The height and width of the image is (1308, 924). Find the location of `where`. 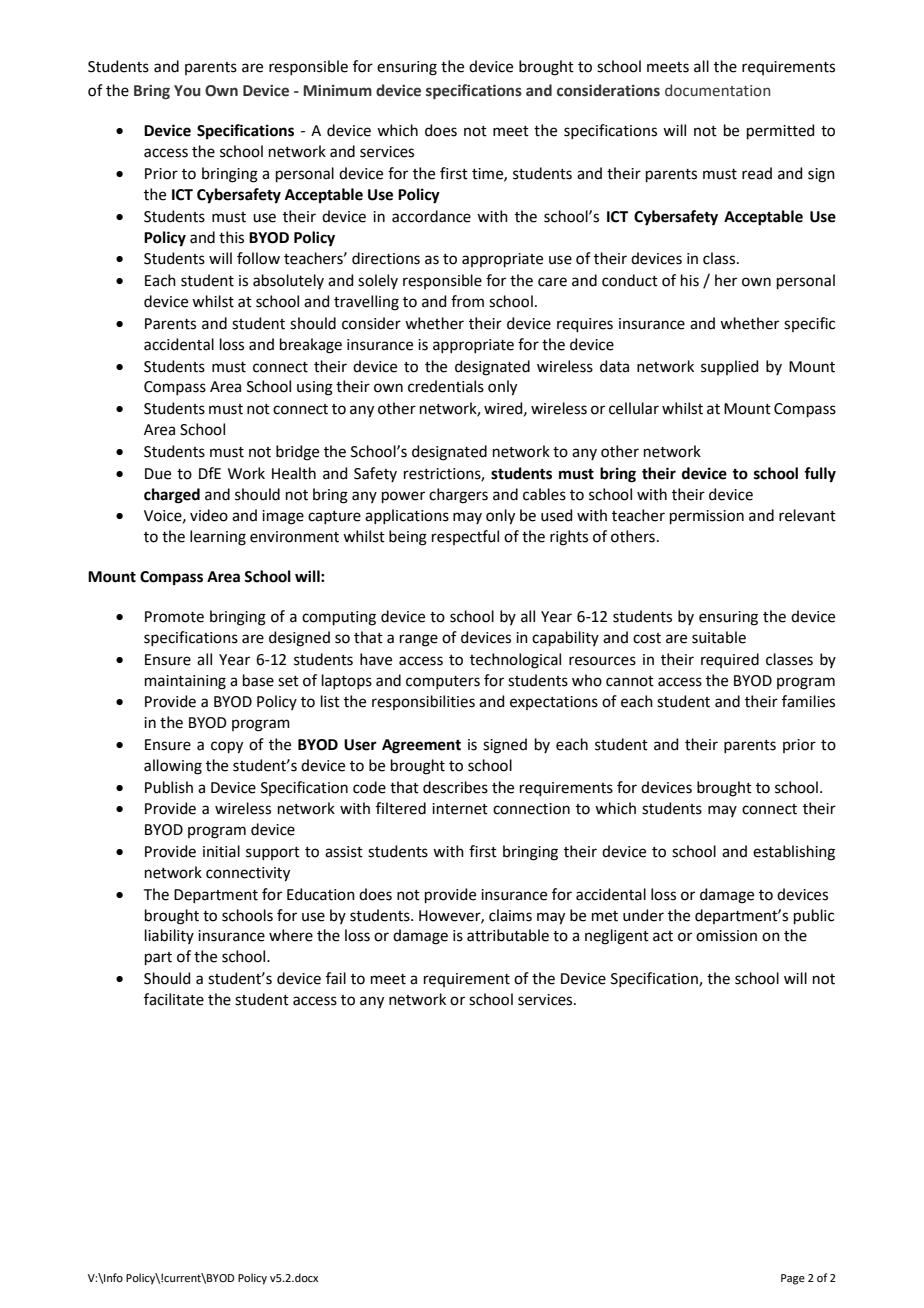

where is located at coordinates (291, 935).
